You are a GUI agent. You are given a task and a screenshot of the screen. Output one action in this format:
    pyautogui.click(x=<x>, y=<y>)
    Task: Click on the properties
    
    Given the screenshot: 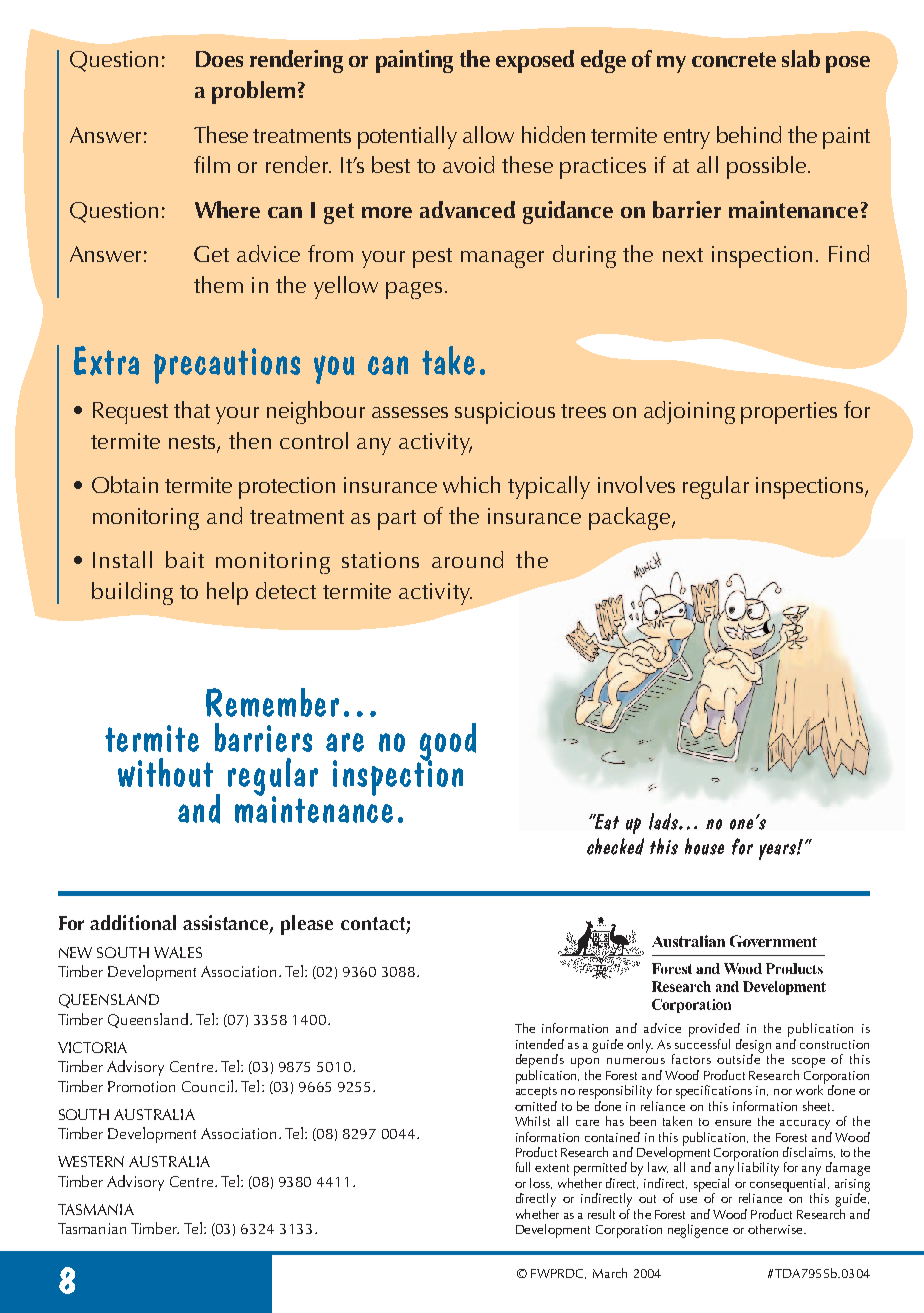 What is the action you would take?
    pyautogui.click(x=789, y=413)
